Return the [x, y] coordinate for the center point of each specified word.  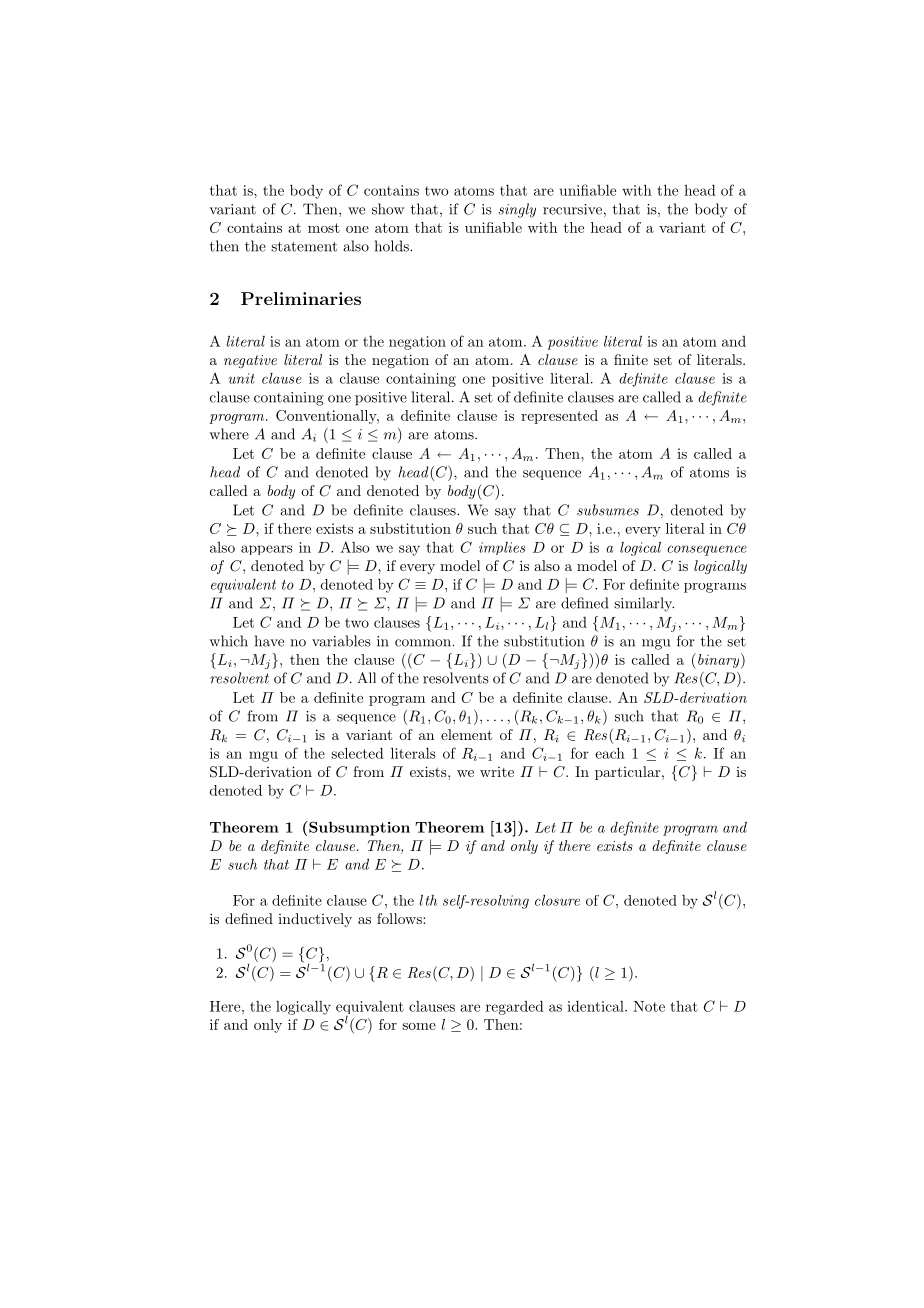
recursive [572, 209]
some [419, 1026]
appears [267, 550]
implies [502, 548]
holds [393, 246]
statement [304, 247]
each [610, 753]
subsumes [608, 510]
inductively [315, 920]
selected [357, 753]
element [466, 734]
